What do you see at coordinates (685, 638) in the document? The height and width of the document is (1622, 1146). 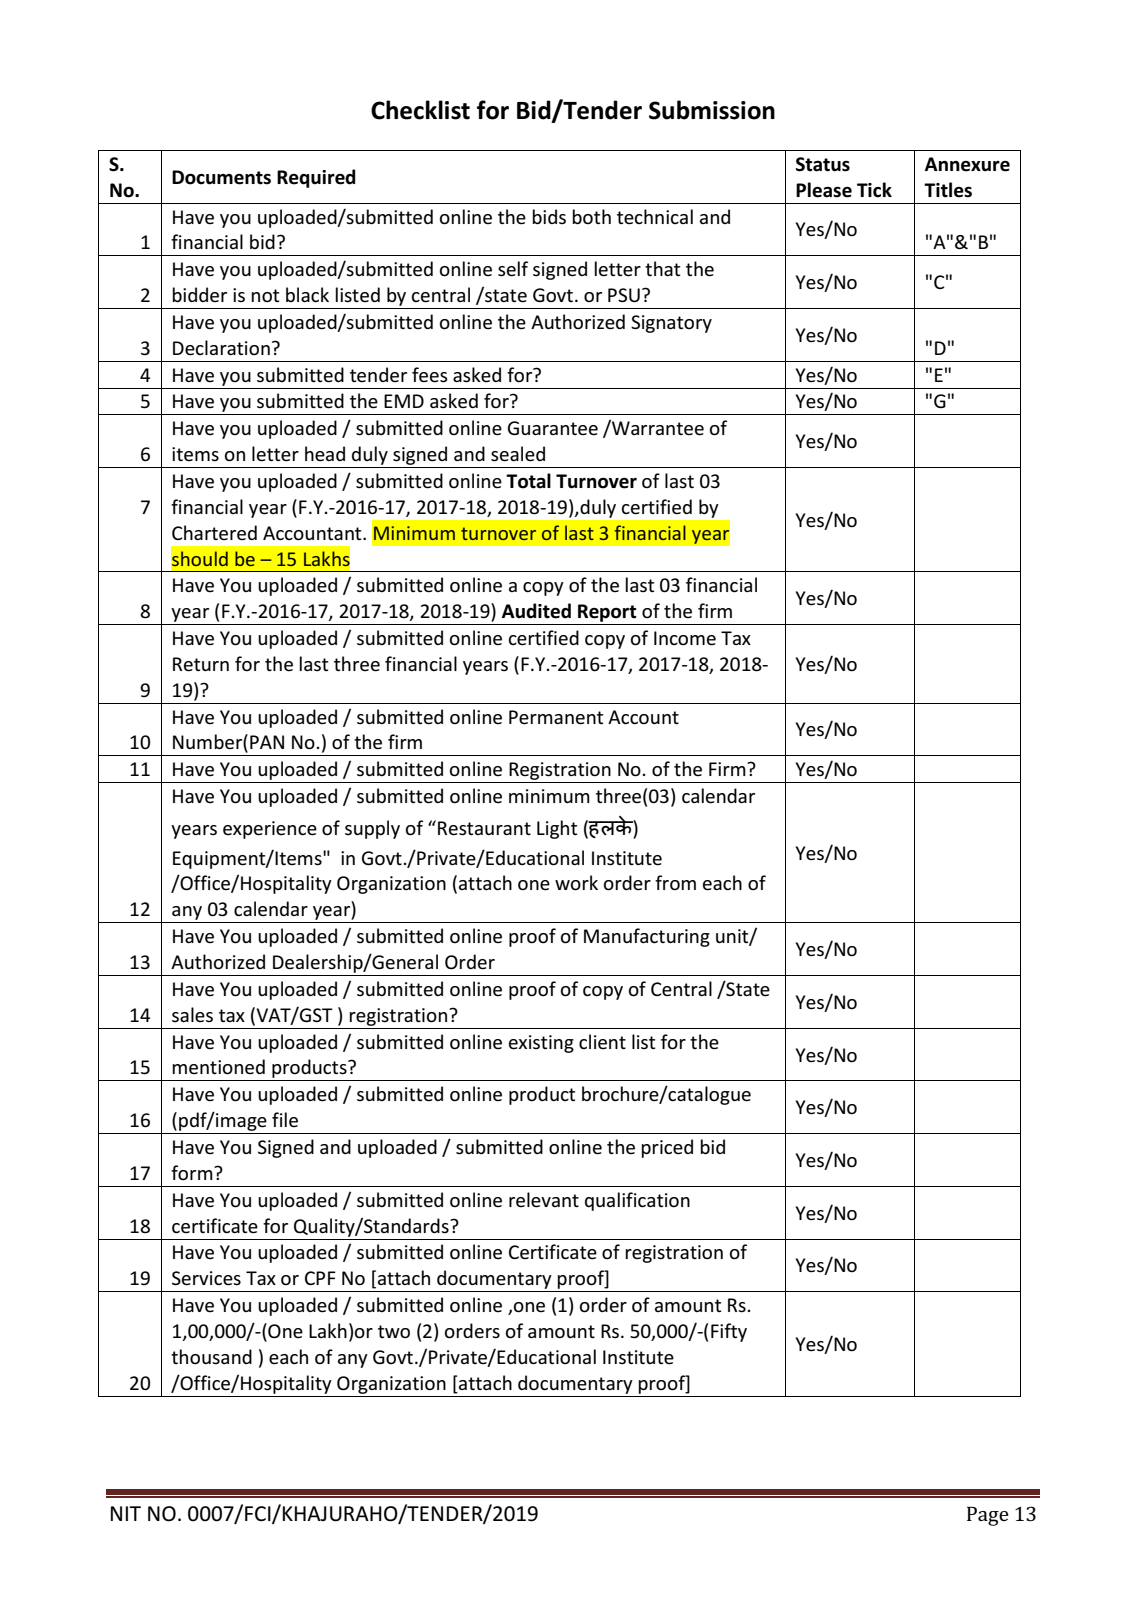 I see `Income` at bounding box center [685, 638].
